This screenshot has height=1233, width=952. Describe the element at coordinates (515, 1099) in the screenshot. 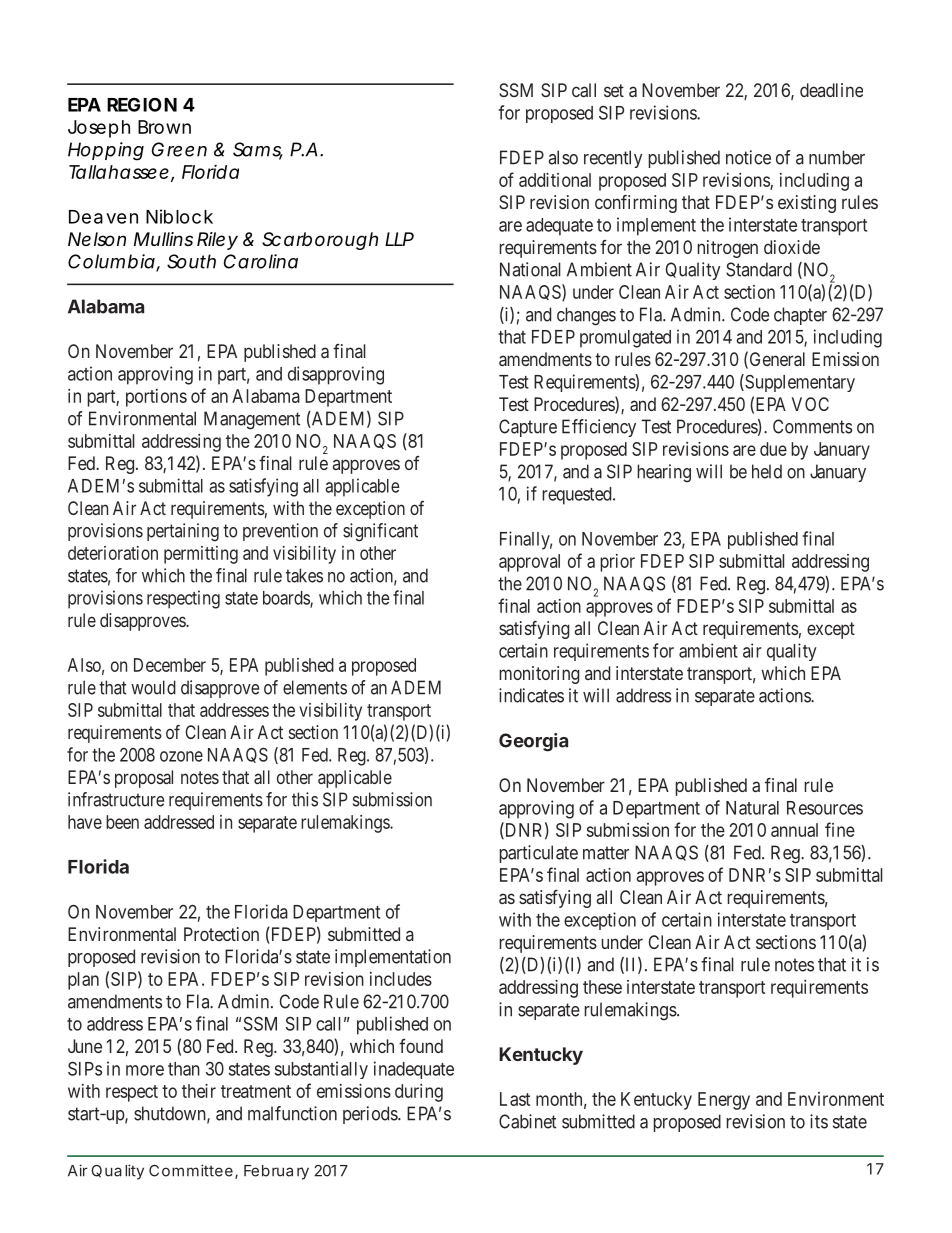

I see `Last` at that location.
